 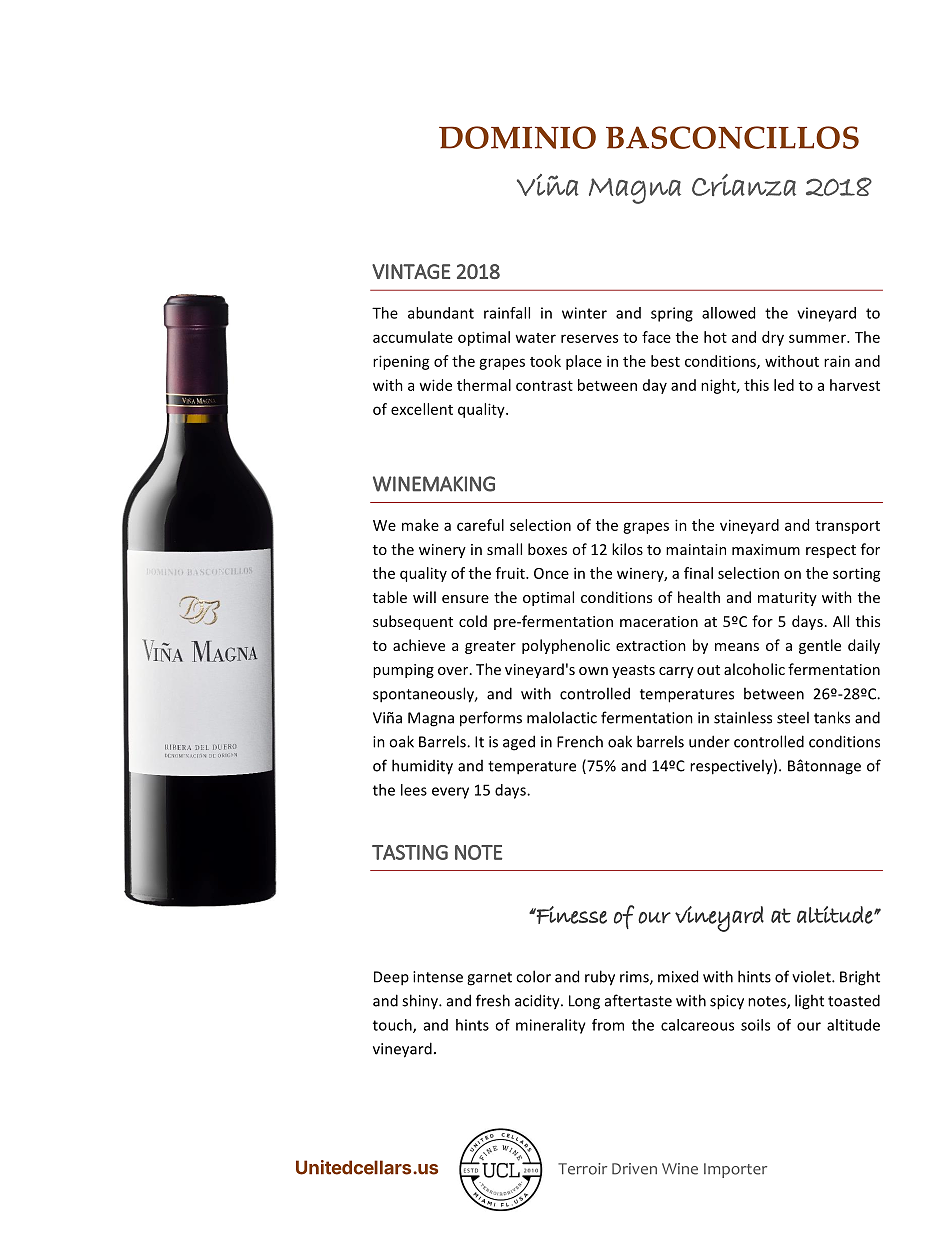 What do you see at coordinates (773, 338) in the image?
I see `dry` at bounding box center [773, 338].
